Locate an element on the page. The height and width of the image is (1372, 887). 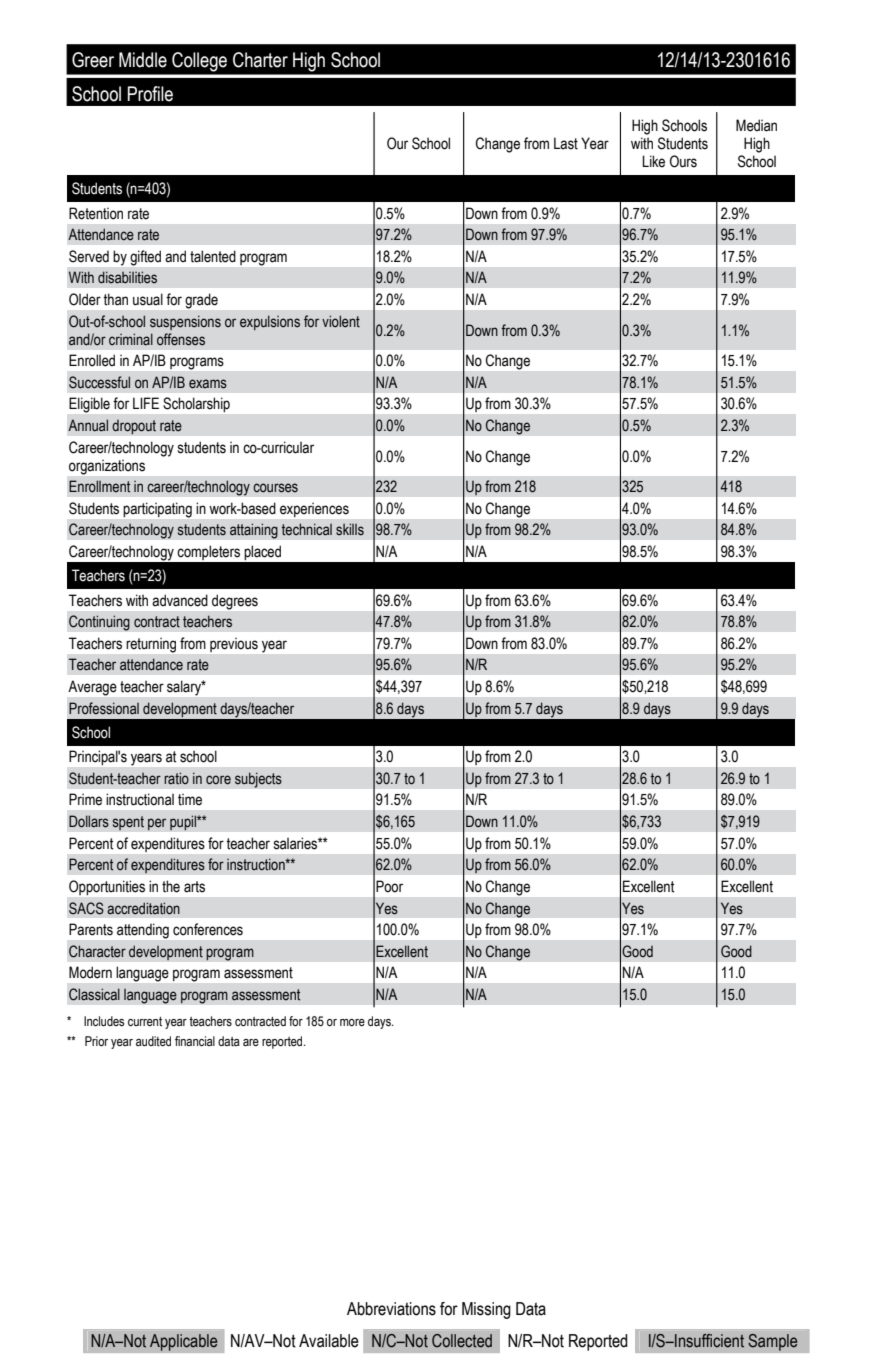
subjects is located at coordinates (258, 780).
